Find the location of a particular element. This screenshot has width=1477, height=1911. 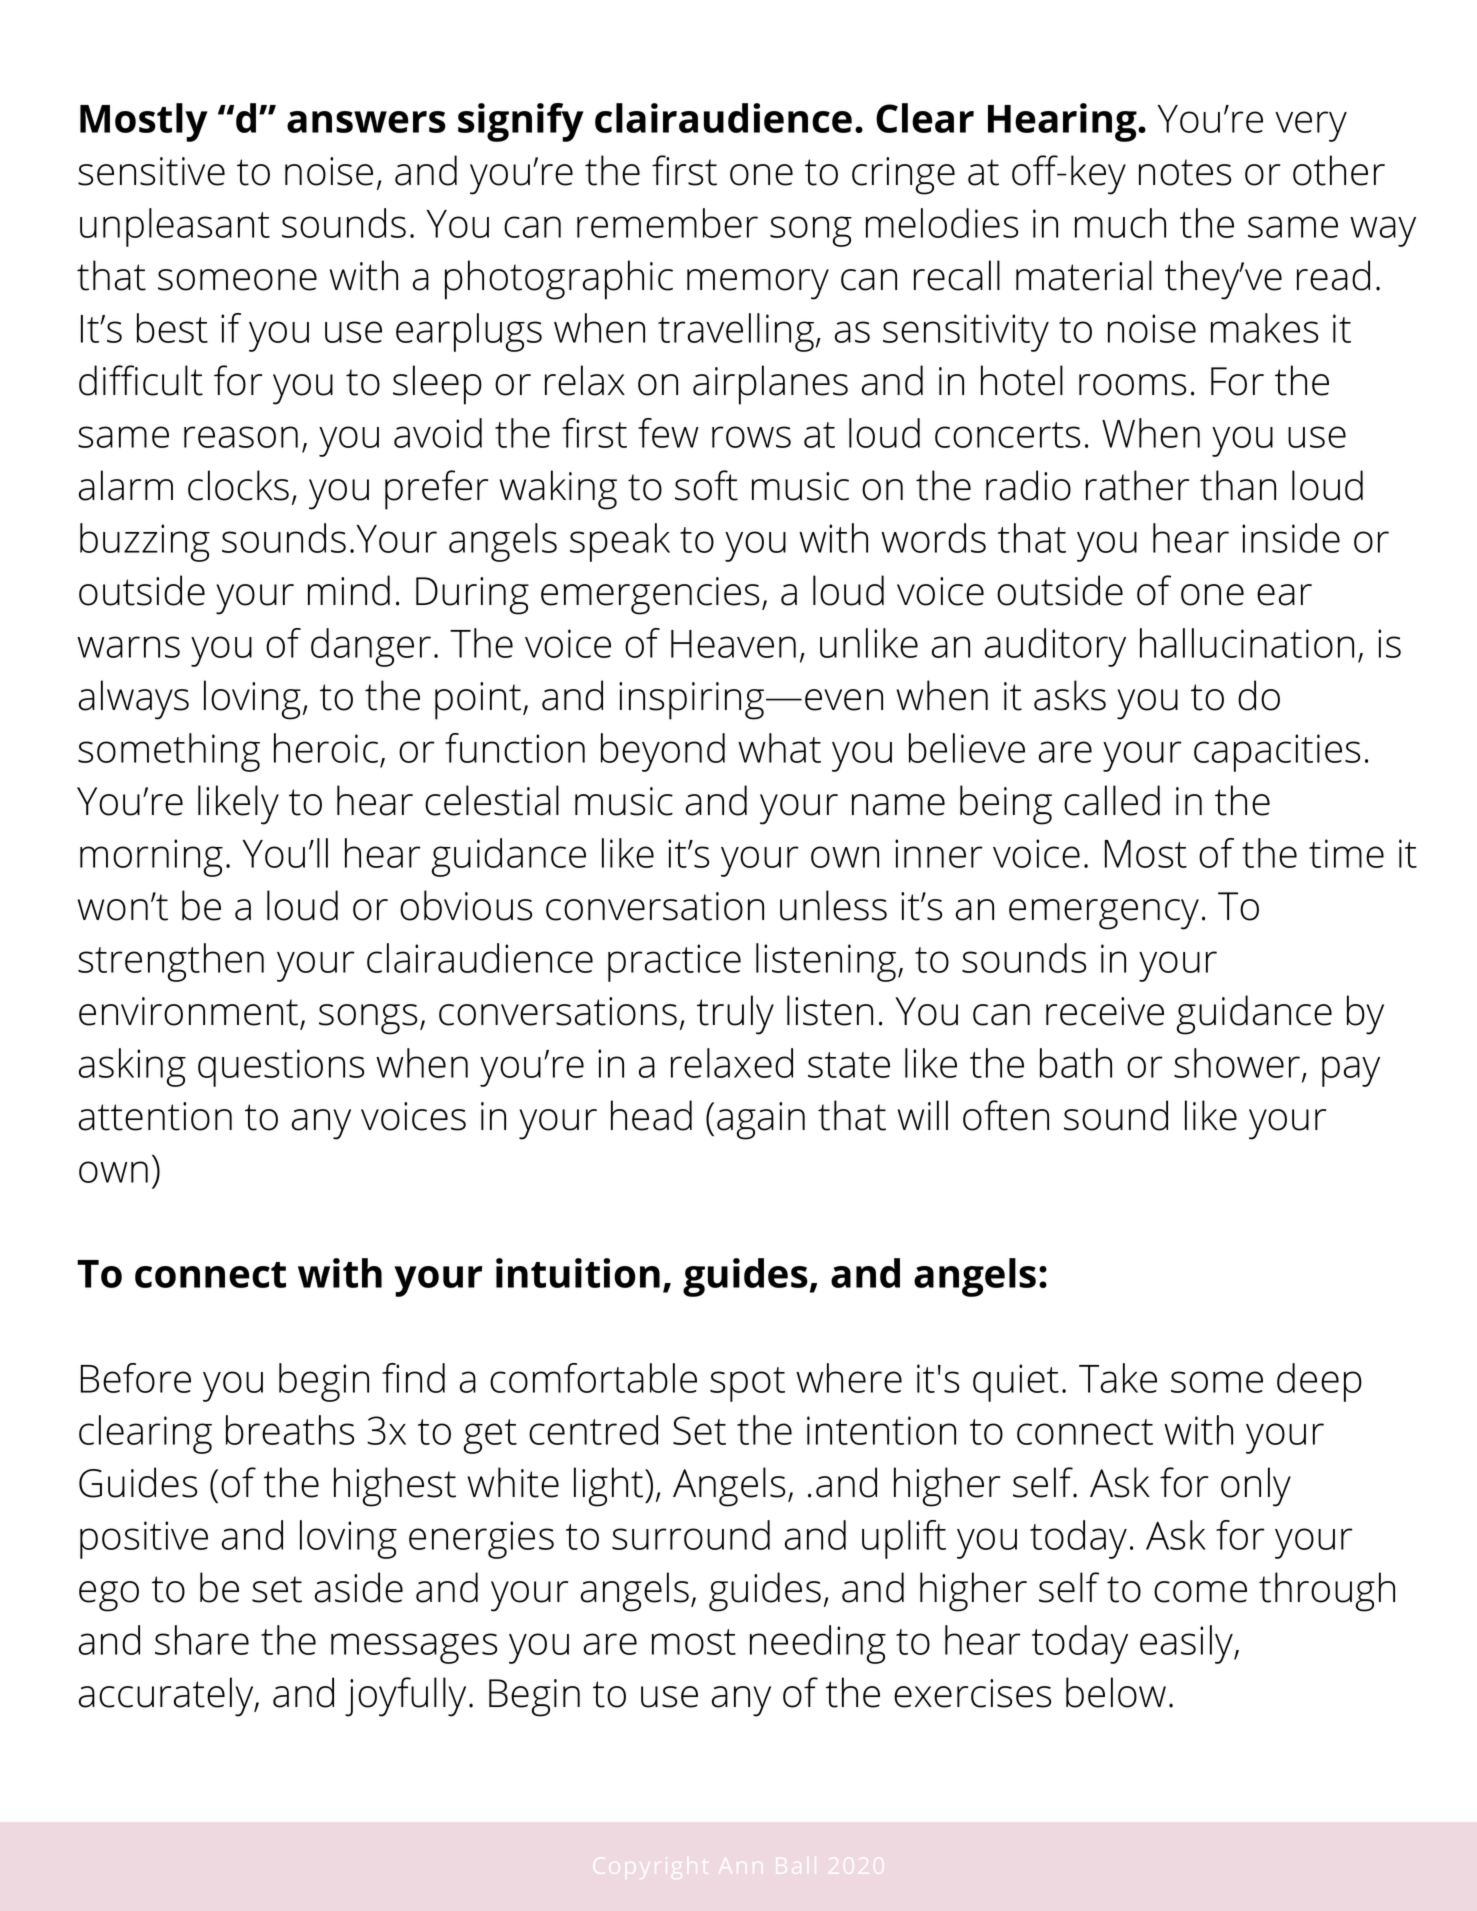

remember is located at coordinates (667, 223).
